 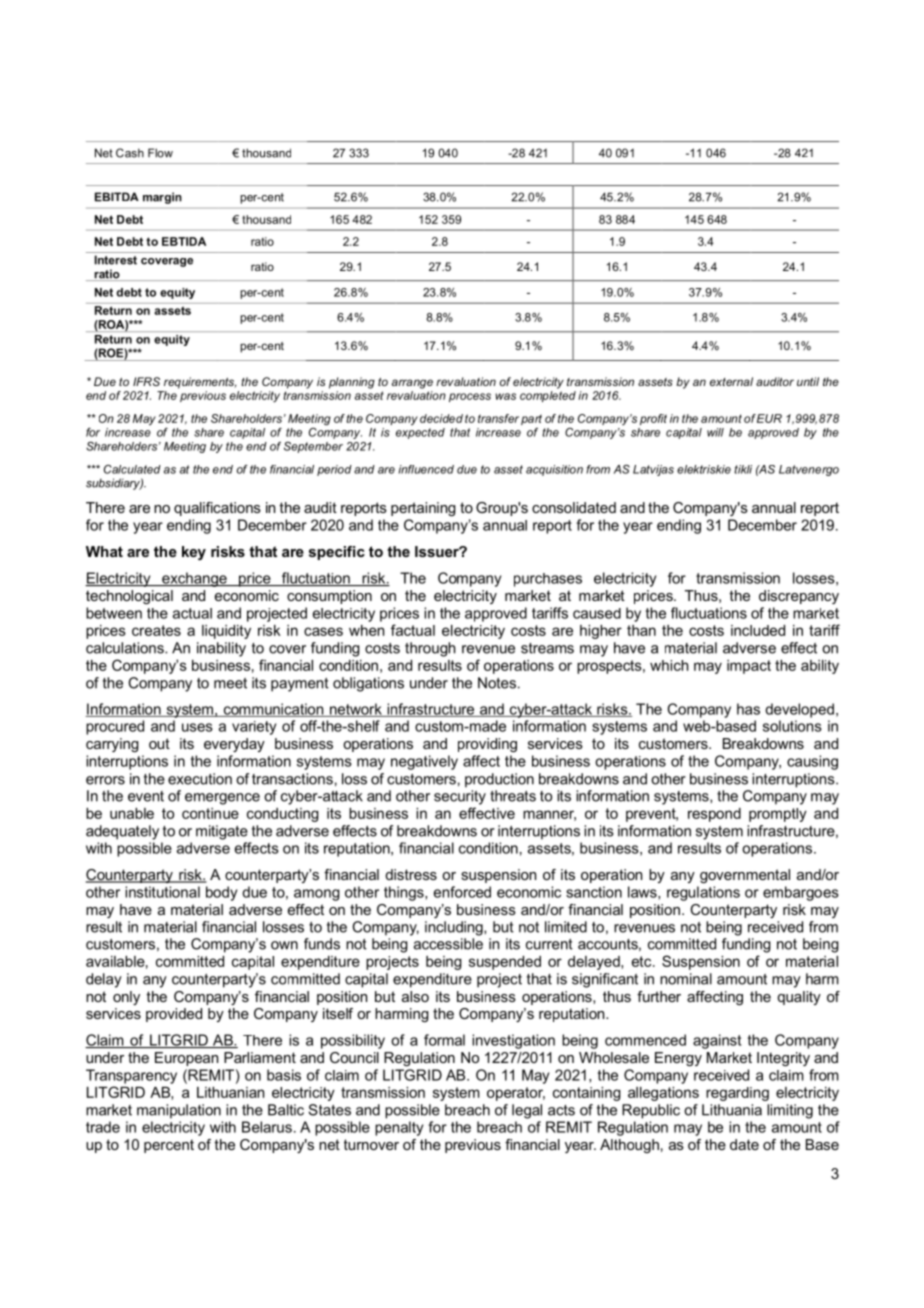 What do you see at coordinates (179, 1111) in the screenshot?
I see `manipulation` at bounding box center [179, 1111].
